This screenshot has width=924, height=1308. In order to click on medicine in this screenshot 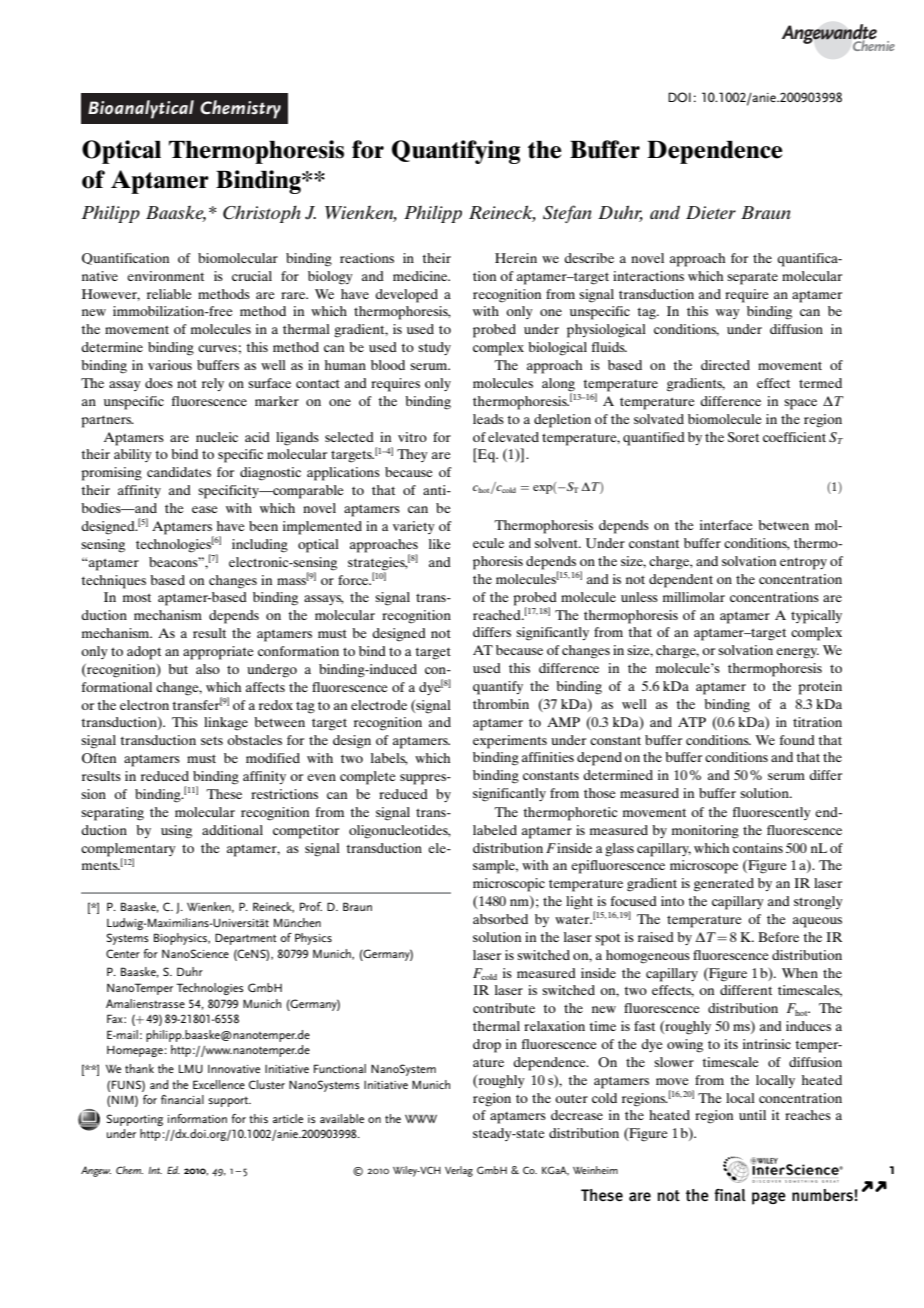, I will do `click(421, 276)`.
